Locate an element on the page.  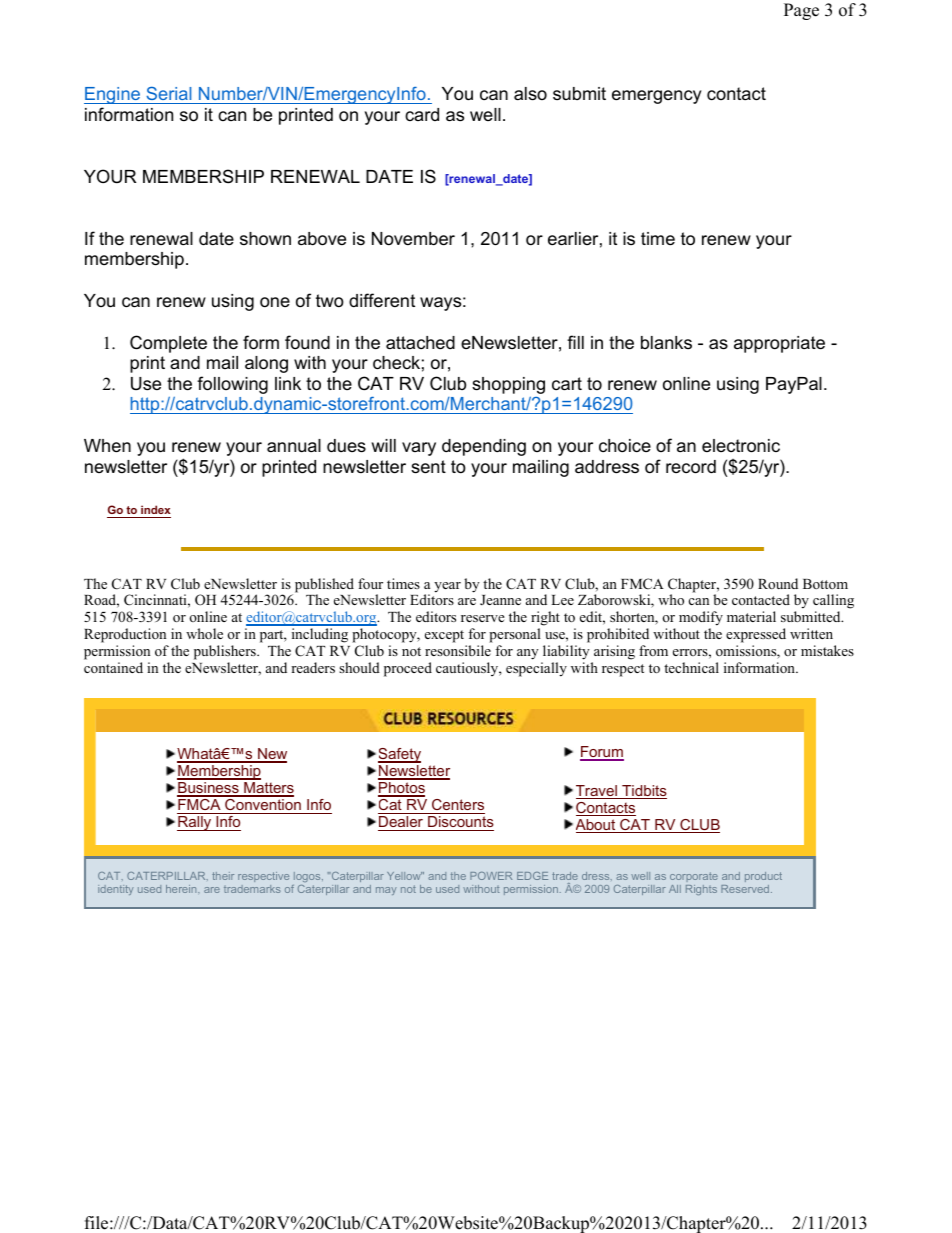
their is located at coordinates (223, 876).
